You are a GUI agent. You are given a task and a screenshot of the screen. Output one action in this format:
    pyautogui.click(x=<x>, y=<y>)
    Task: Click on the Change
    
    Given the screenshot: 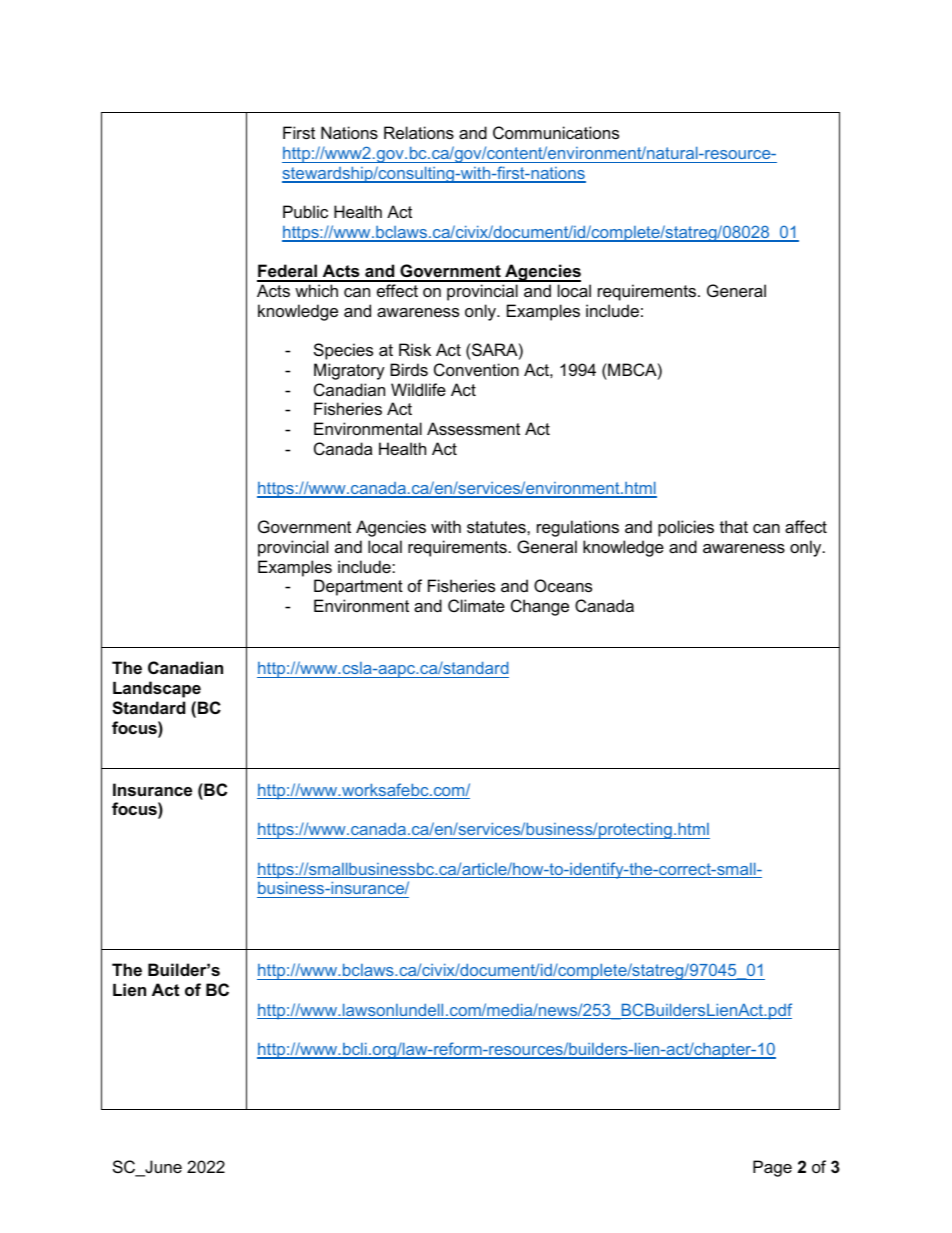 What is the action you would take?
    pyautogui.click(x=540, y=607)
